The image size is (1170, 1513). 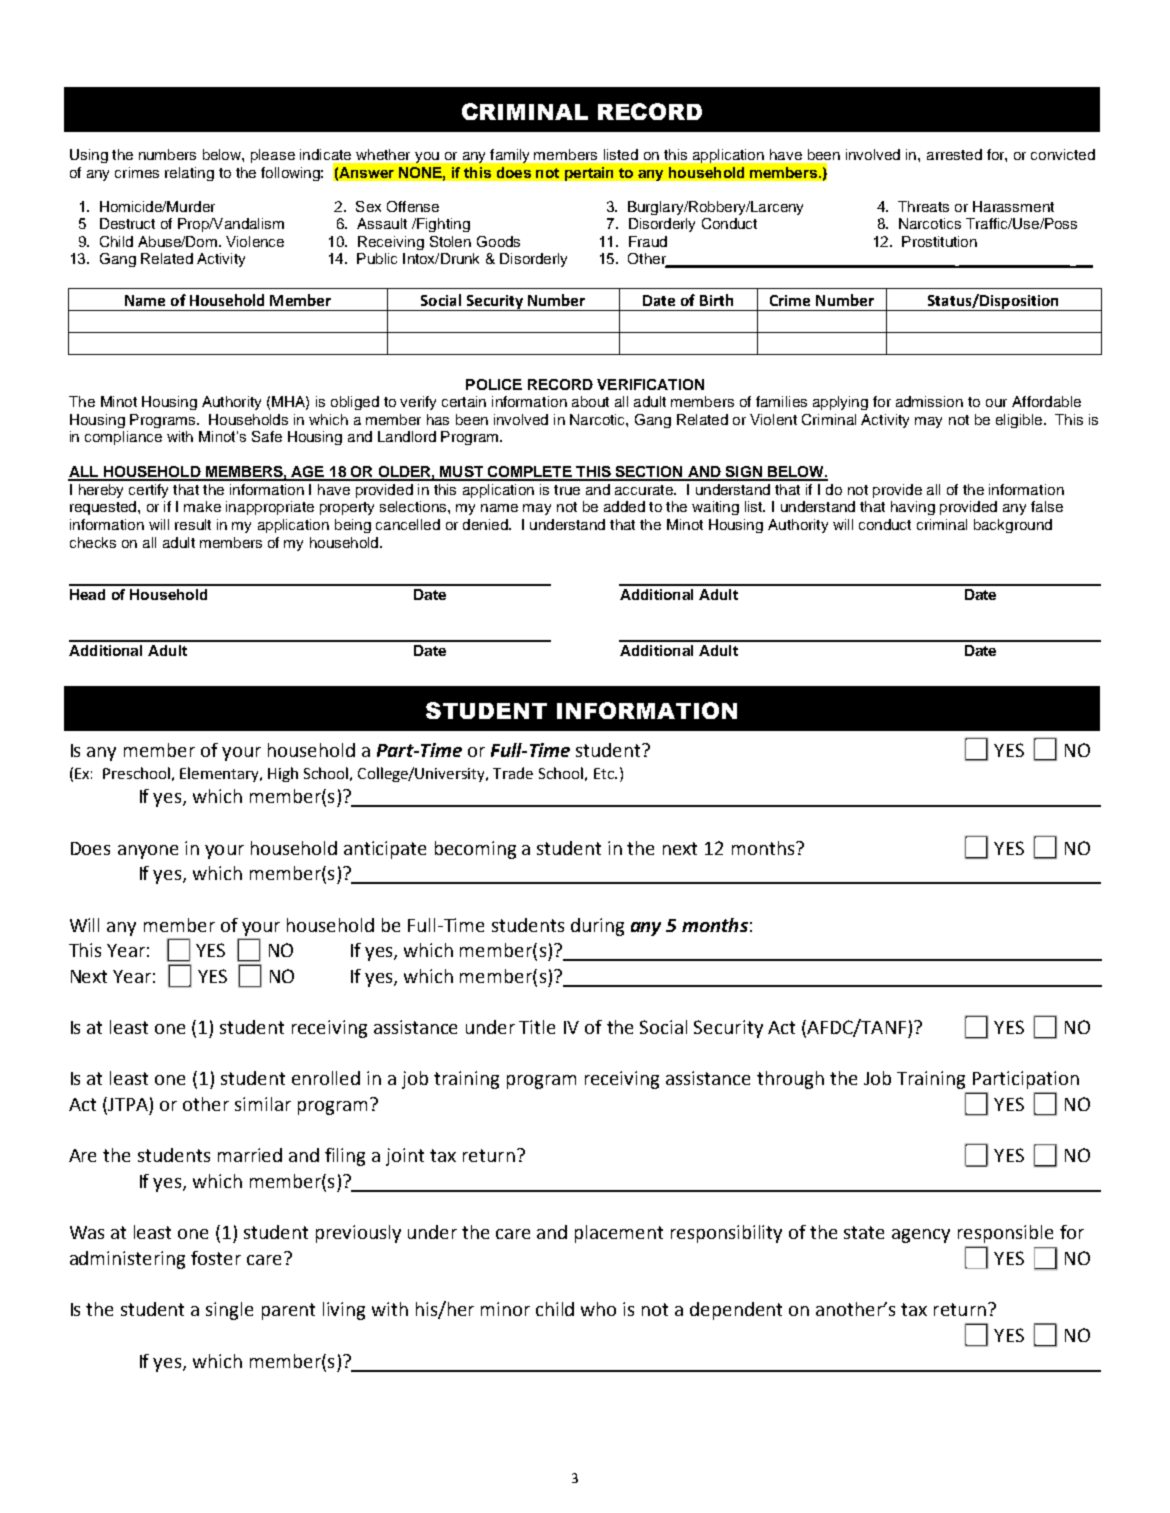 What do you see at coordinates (597, 927) in the screenshot?
I see `during` at bounding box center [597, 927].
